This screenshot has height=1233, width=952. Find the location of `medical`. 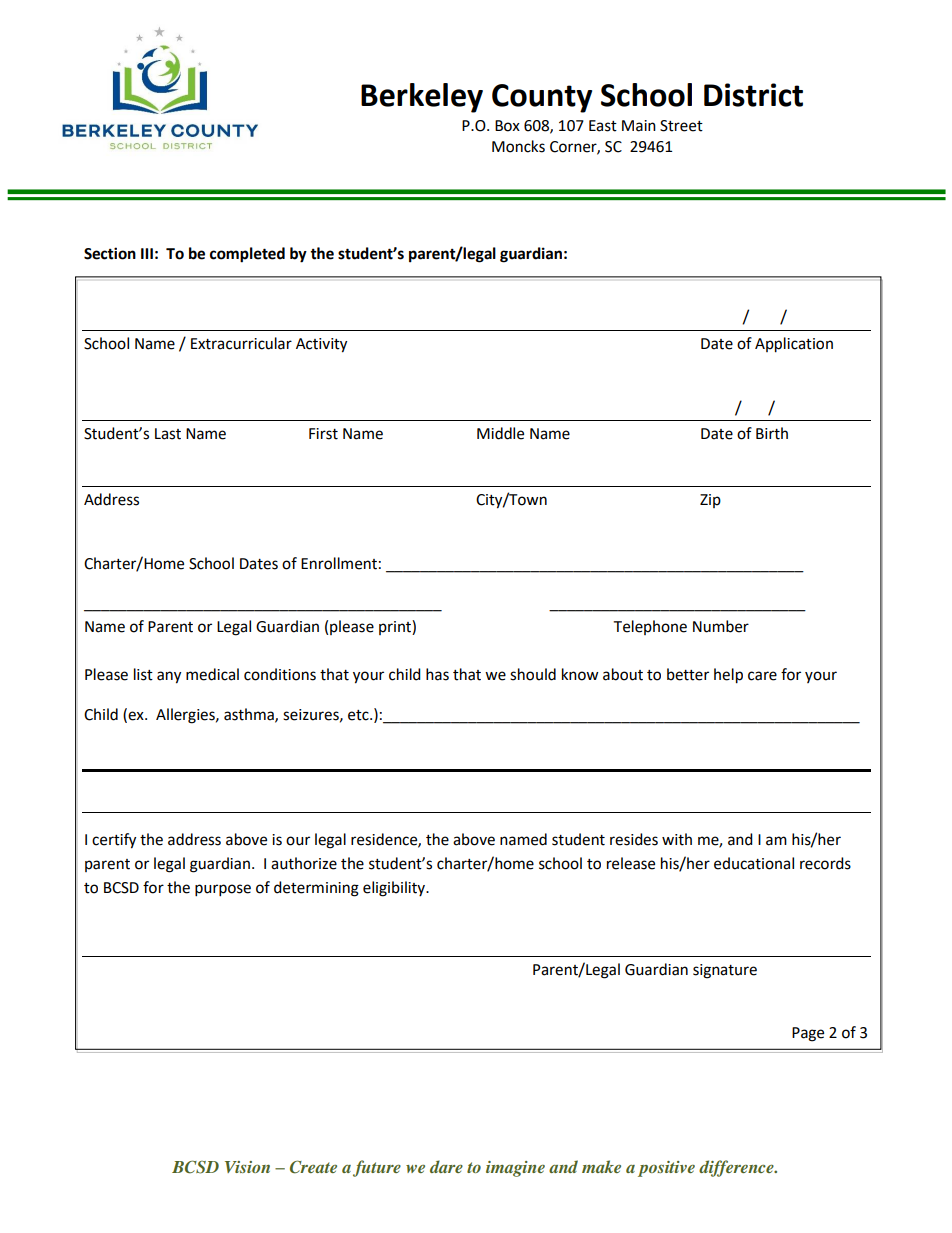

medical is located at coordinates (212, 674).
